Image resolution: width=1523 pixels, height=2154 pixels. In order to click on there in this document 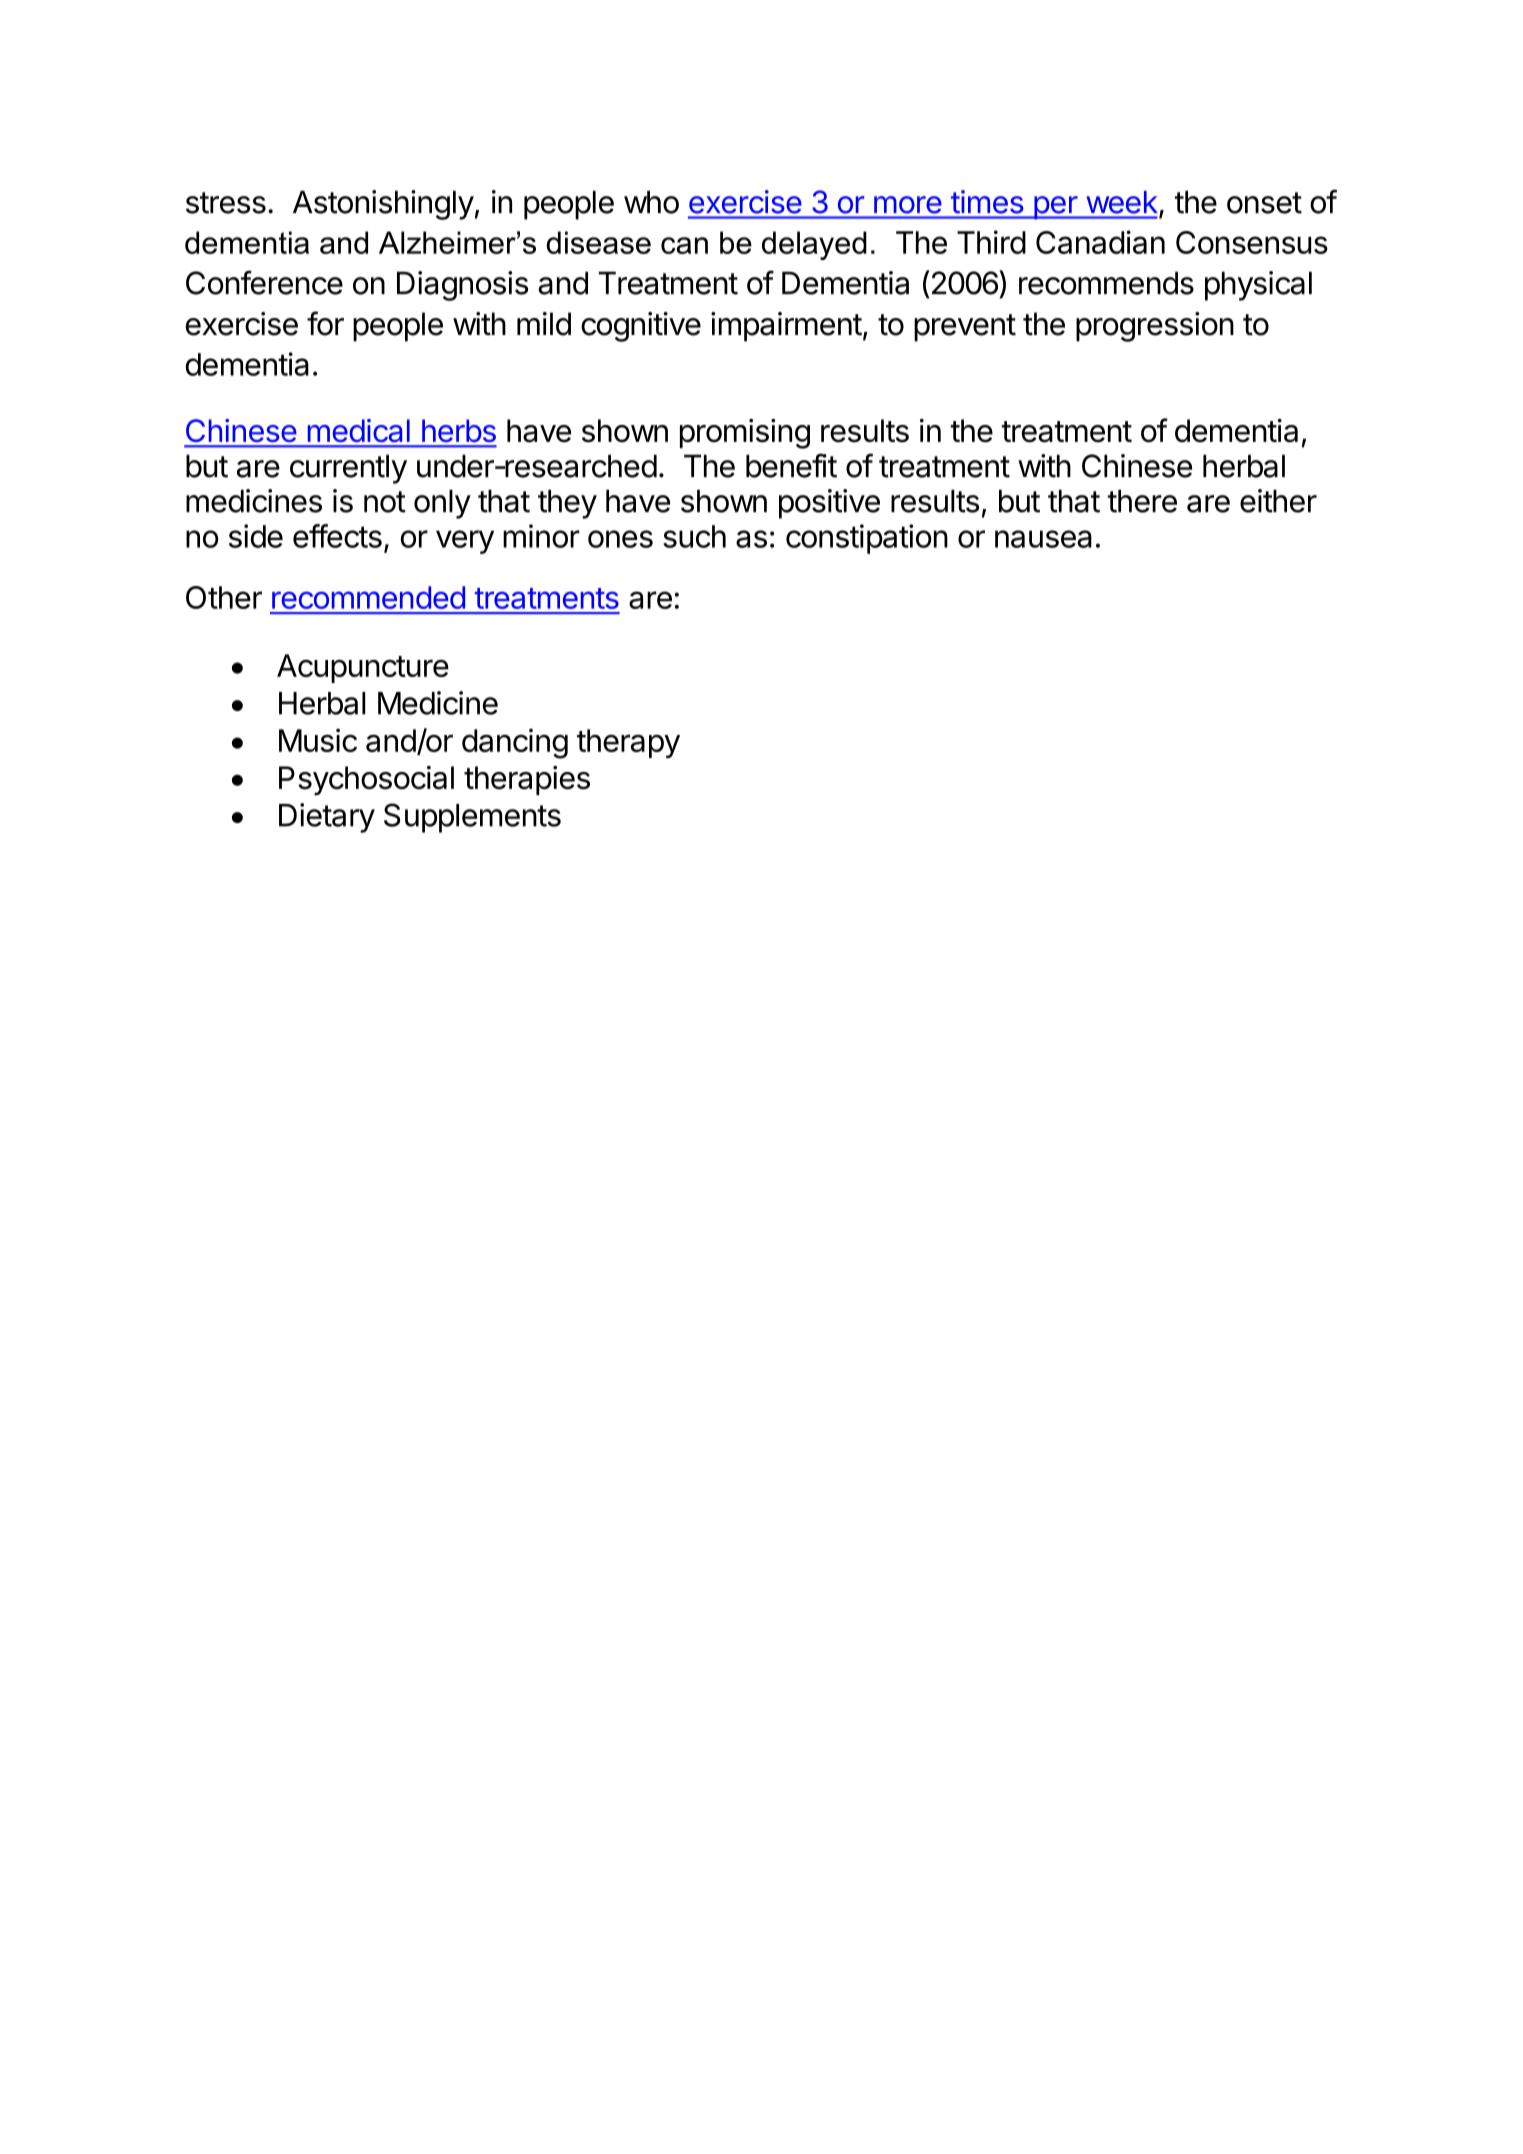, I will do `click(1142, 501)`.
